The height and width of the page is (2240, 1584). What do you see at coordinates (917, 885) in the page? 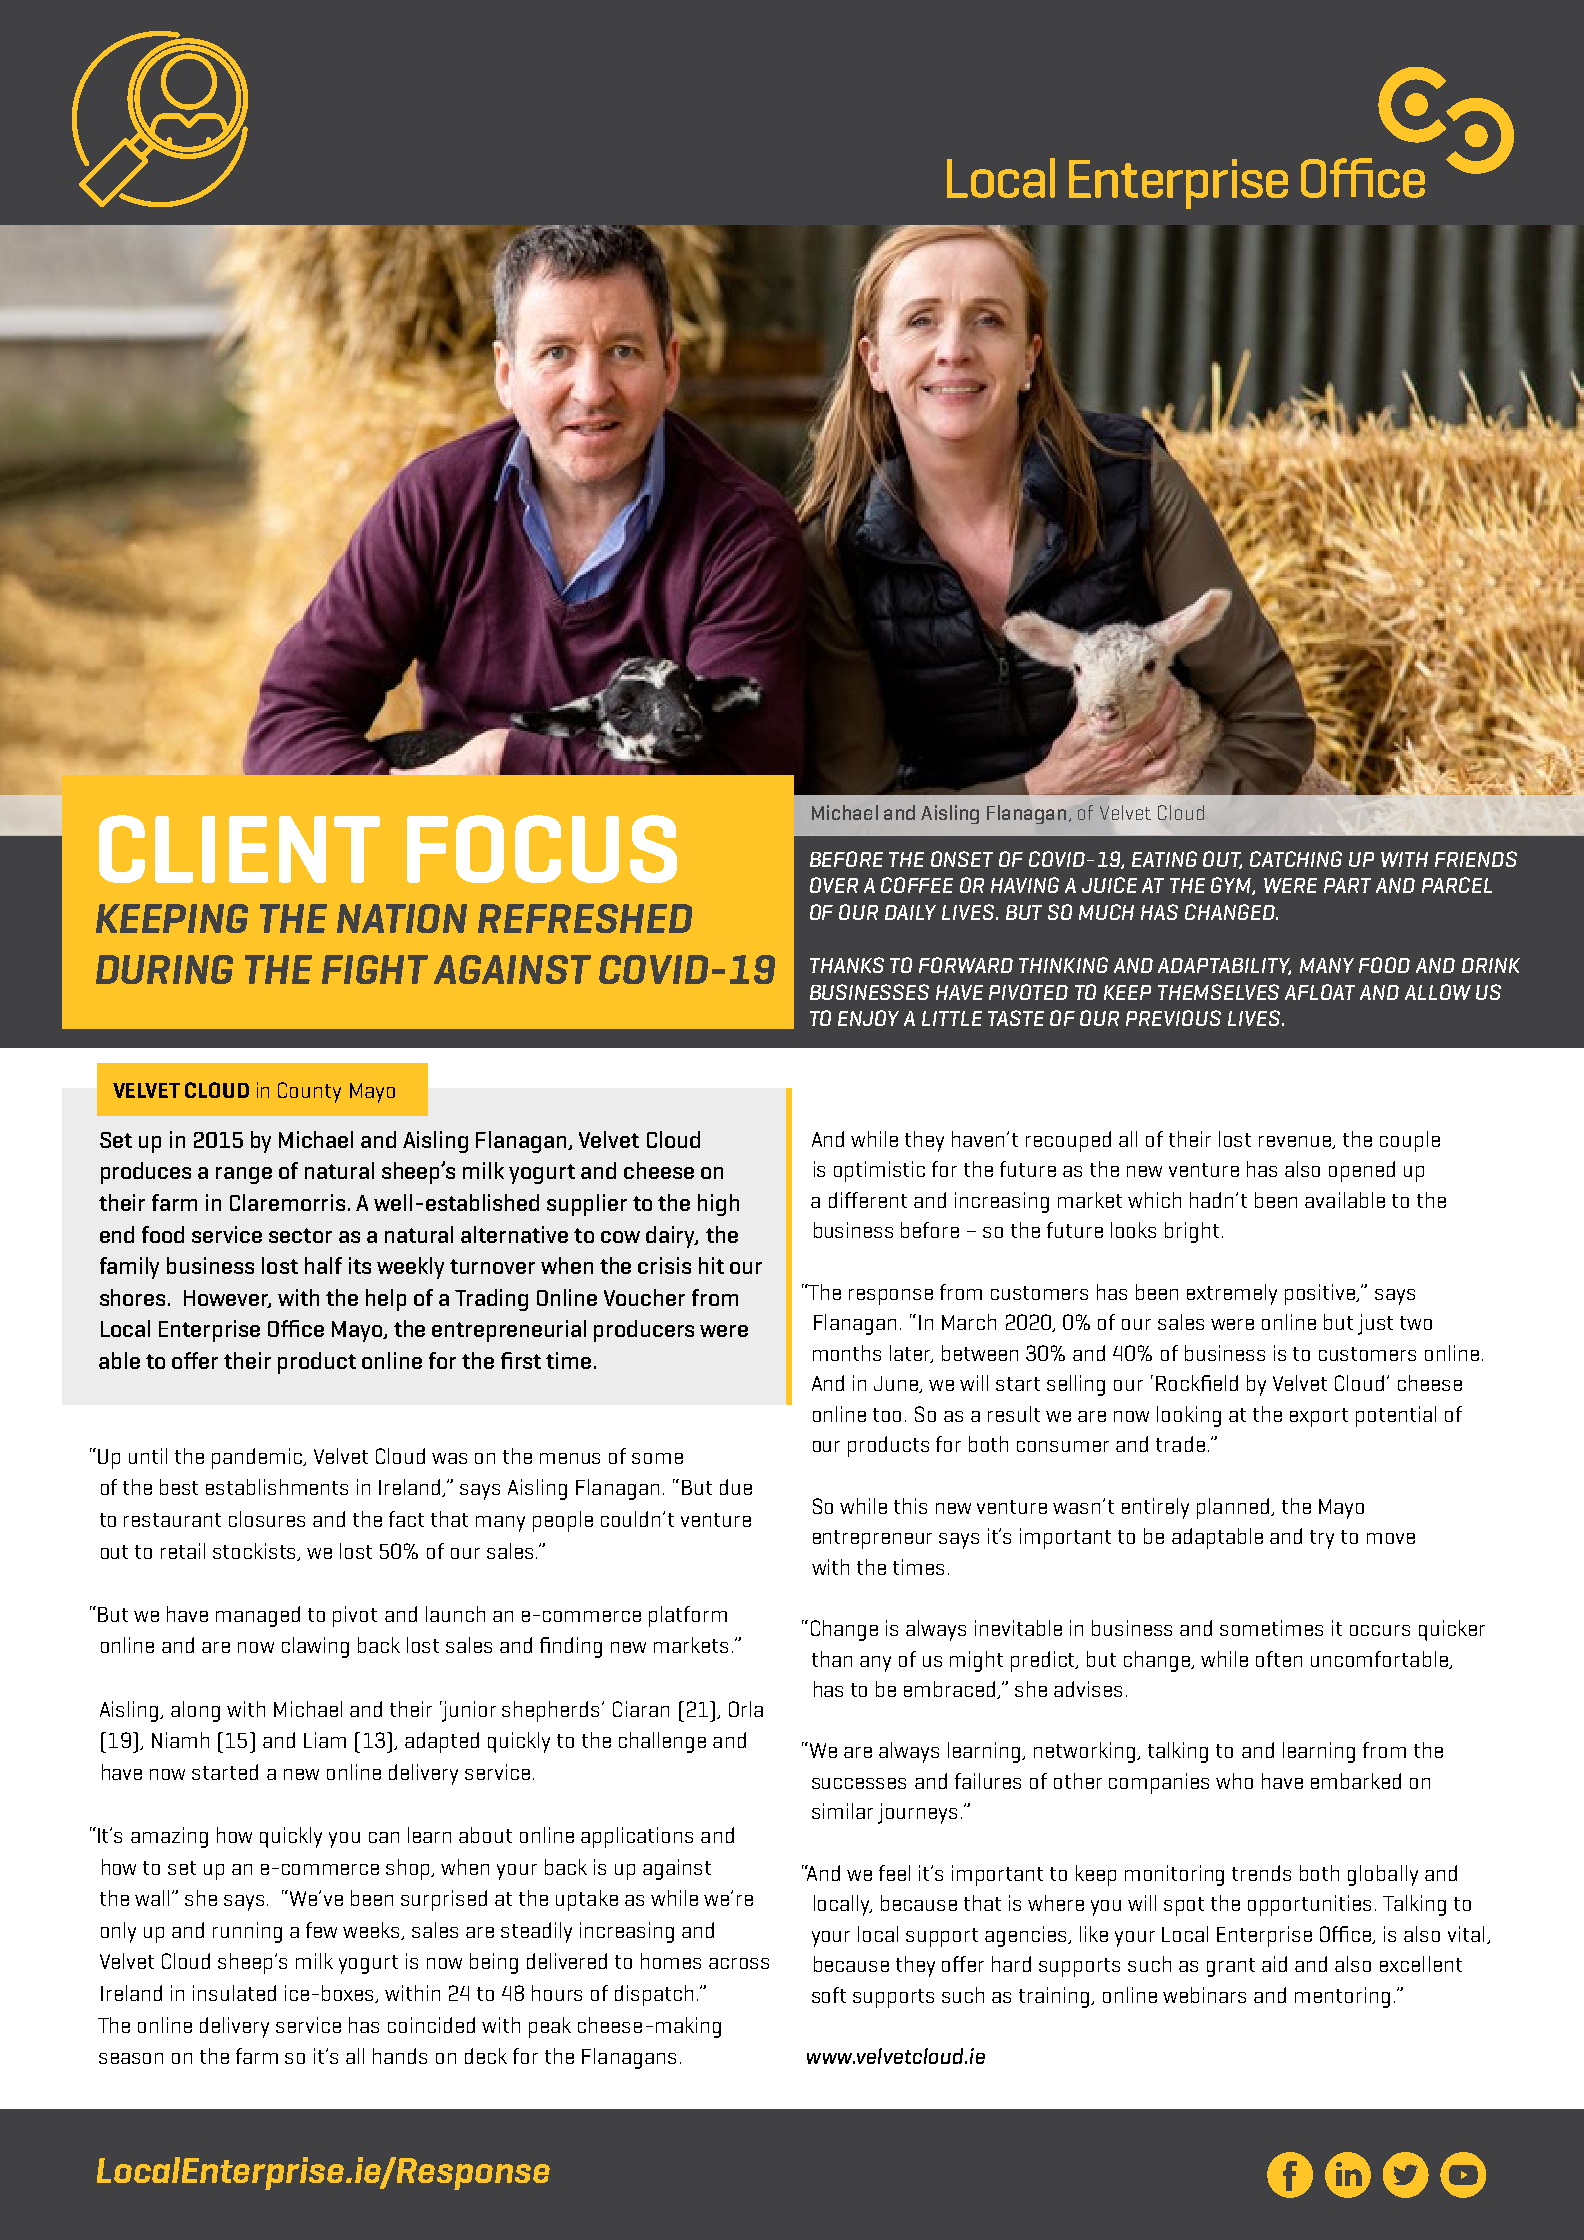
I see `COFFEE` at bounding box center [917, 885].
